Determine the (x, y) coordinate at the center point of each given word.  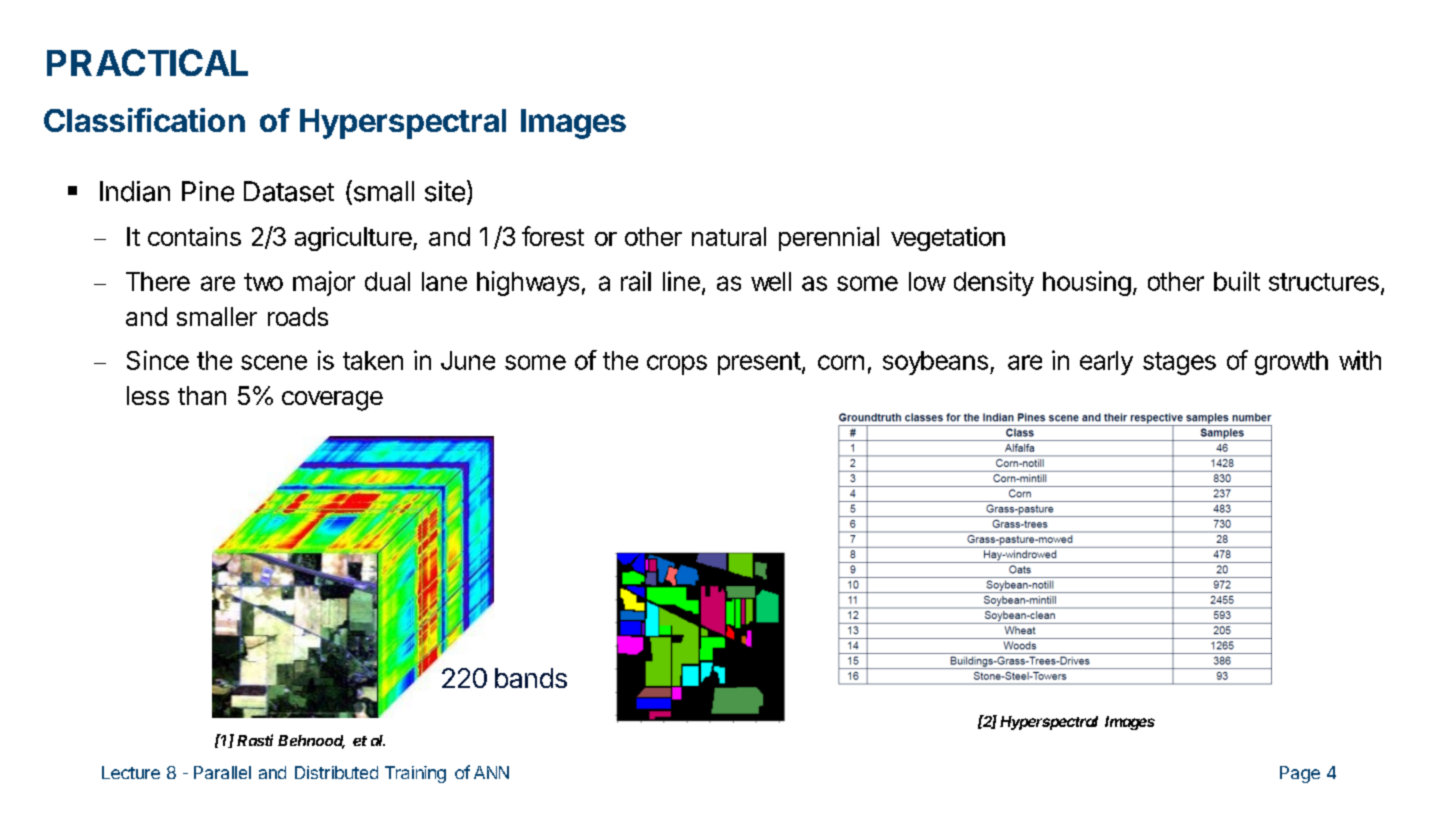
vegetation (948, 239)
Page (1300, 774)
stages (1179, 363)
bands (531, 678)
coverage (332, 401)
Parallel (222, 772)
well (771, 281)
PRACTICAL (147, 62)
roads (298, 316)
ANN (491, 772)
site (445, 191)
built (1237, 281)
